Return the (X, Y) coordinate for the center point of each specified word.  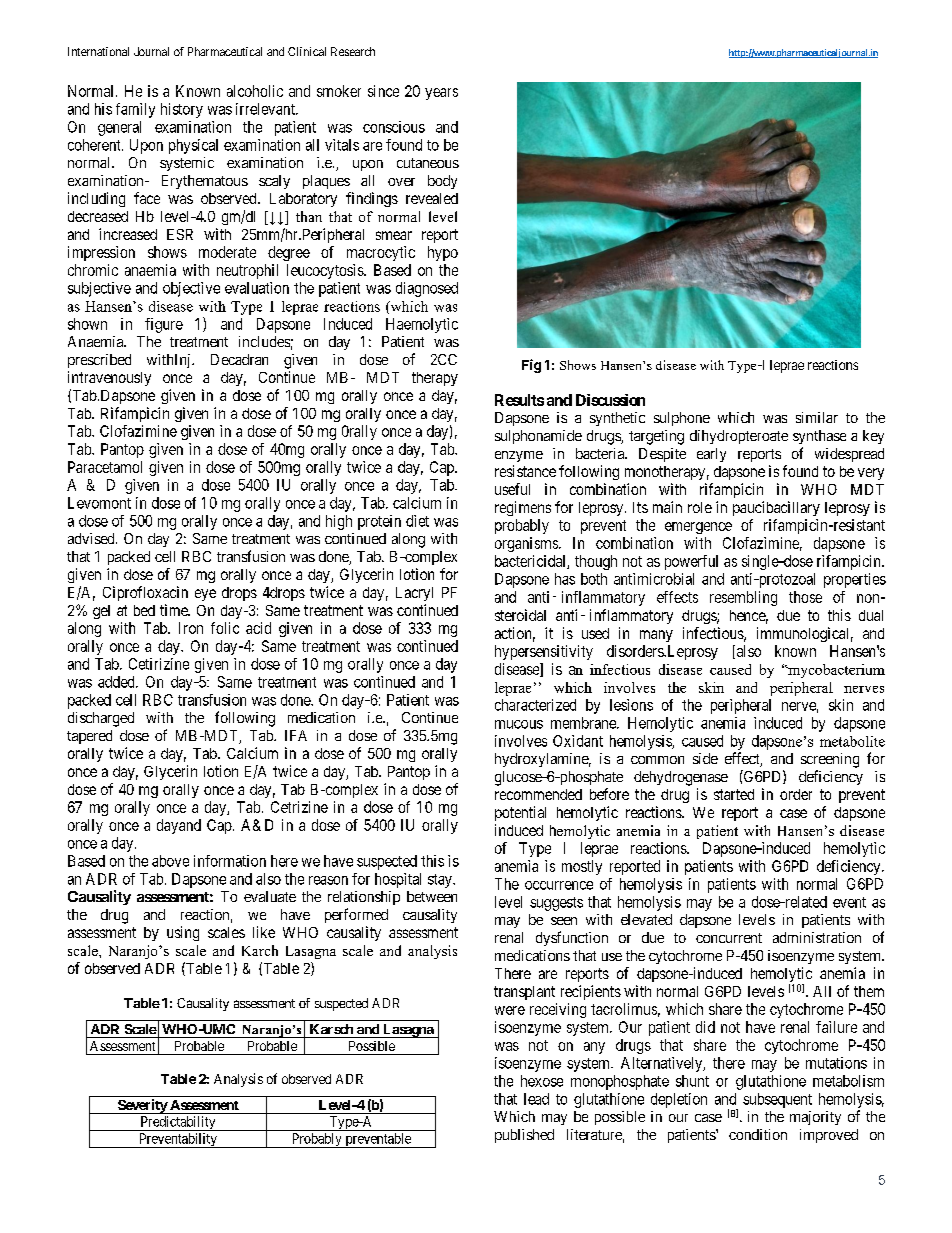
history (182, 110)
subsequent (777, 1100)
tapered (89, 737)
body (442, 182)
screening (830, 760)
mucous (519, 724)
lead (536, 1099)
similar (817, 417)
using (183, 933)
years (441, 94)
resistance (525, 471)
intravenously (109, 378)
